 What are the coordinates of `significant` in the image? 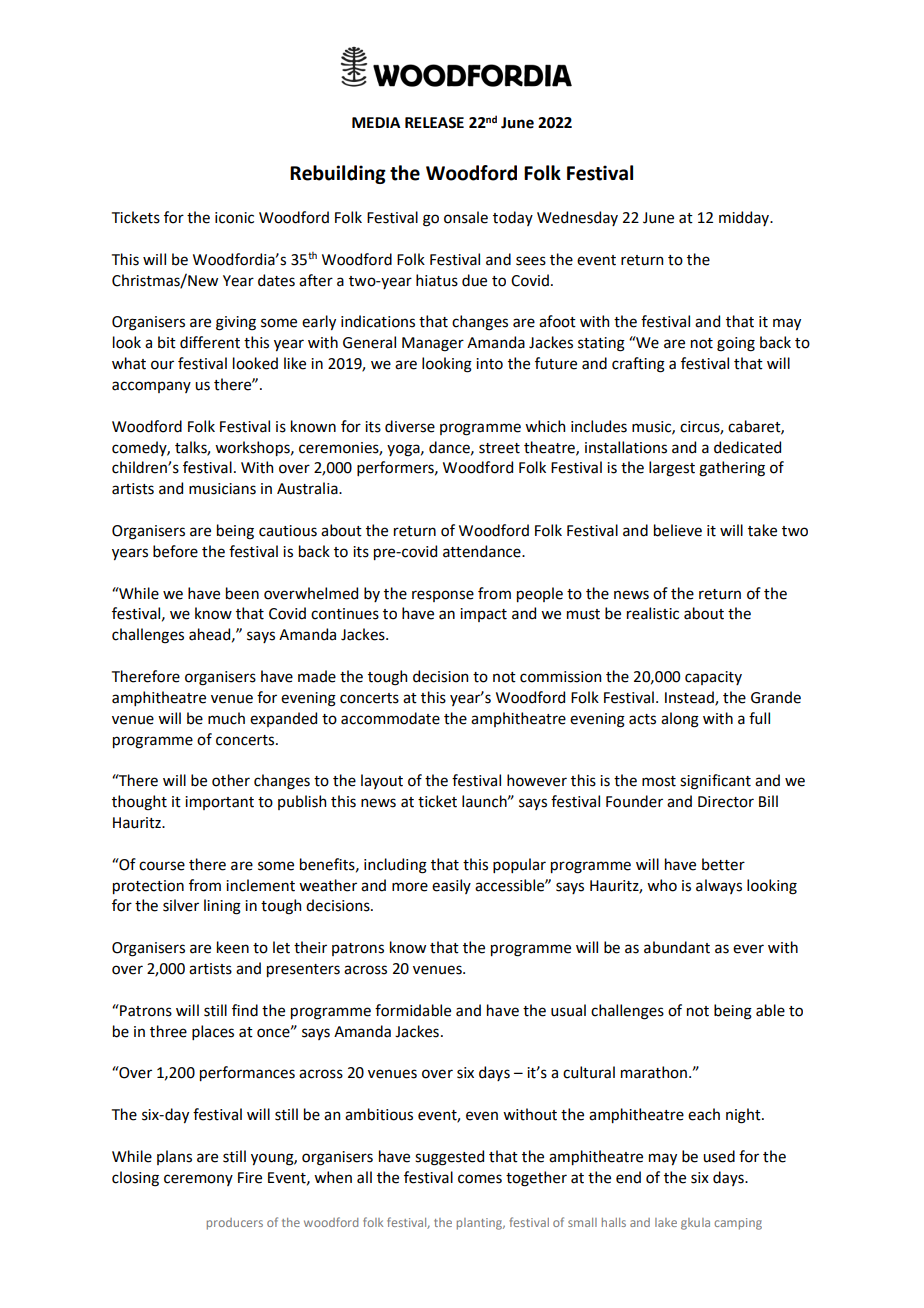 It's located at (715, 782).
